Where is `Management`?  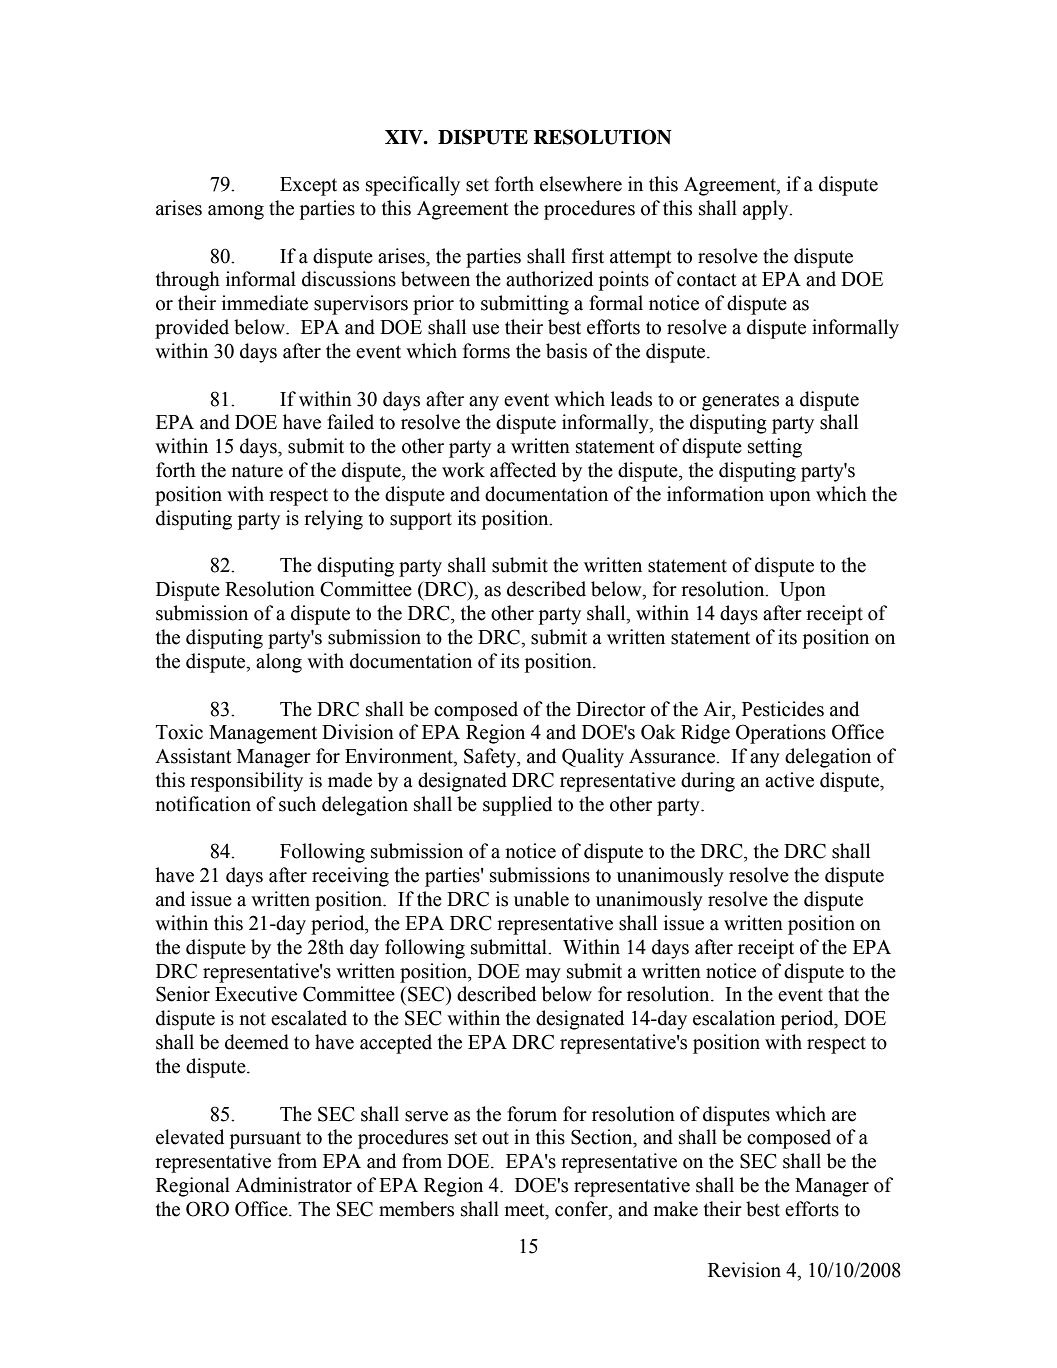
Management is located at coordinates (263, 734).
